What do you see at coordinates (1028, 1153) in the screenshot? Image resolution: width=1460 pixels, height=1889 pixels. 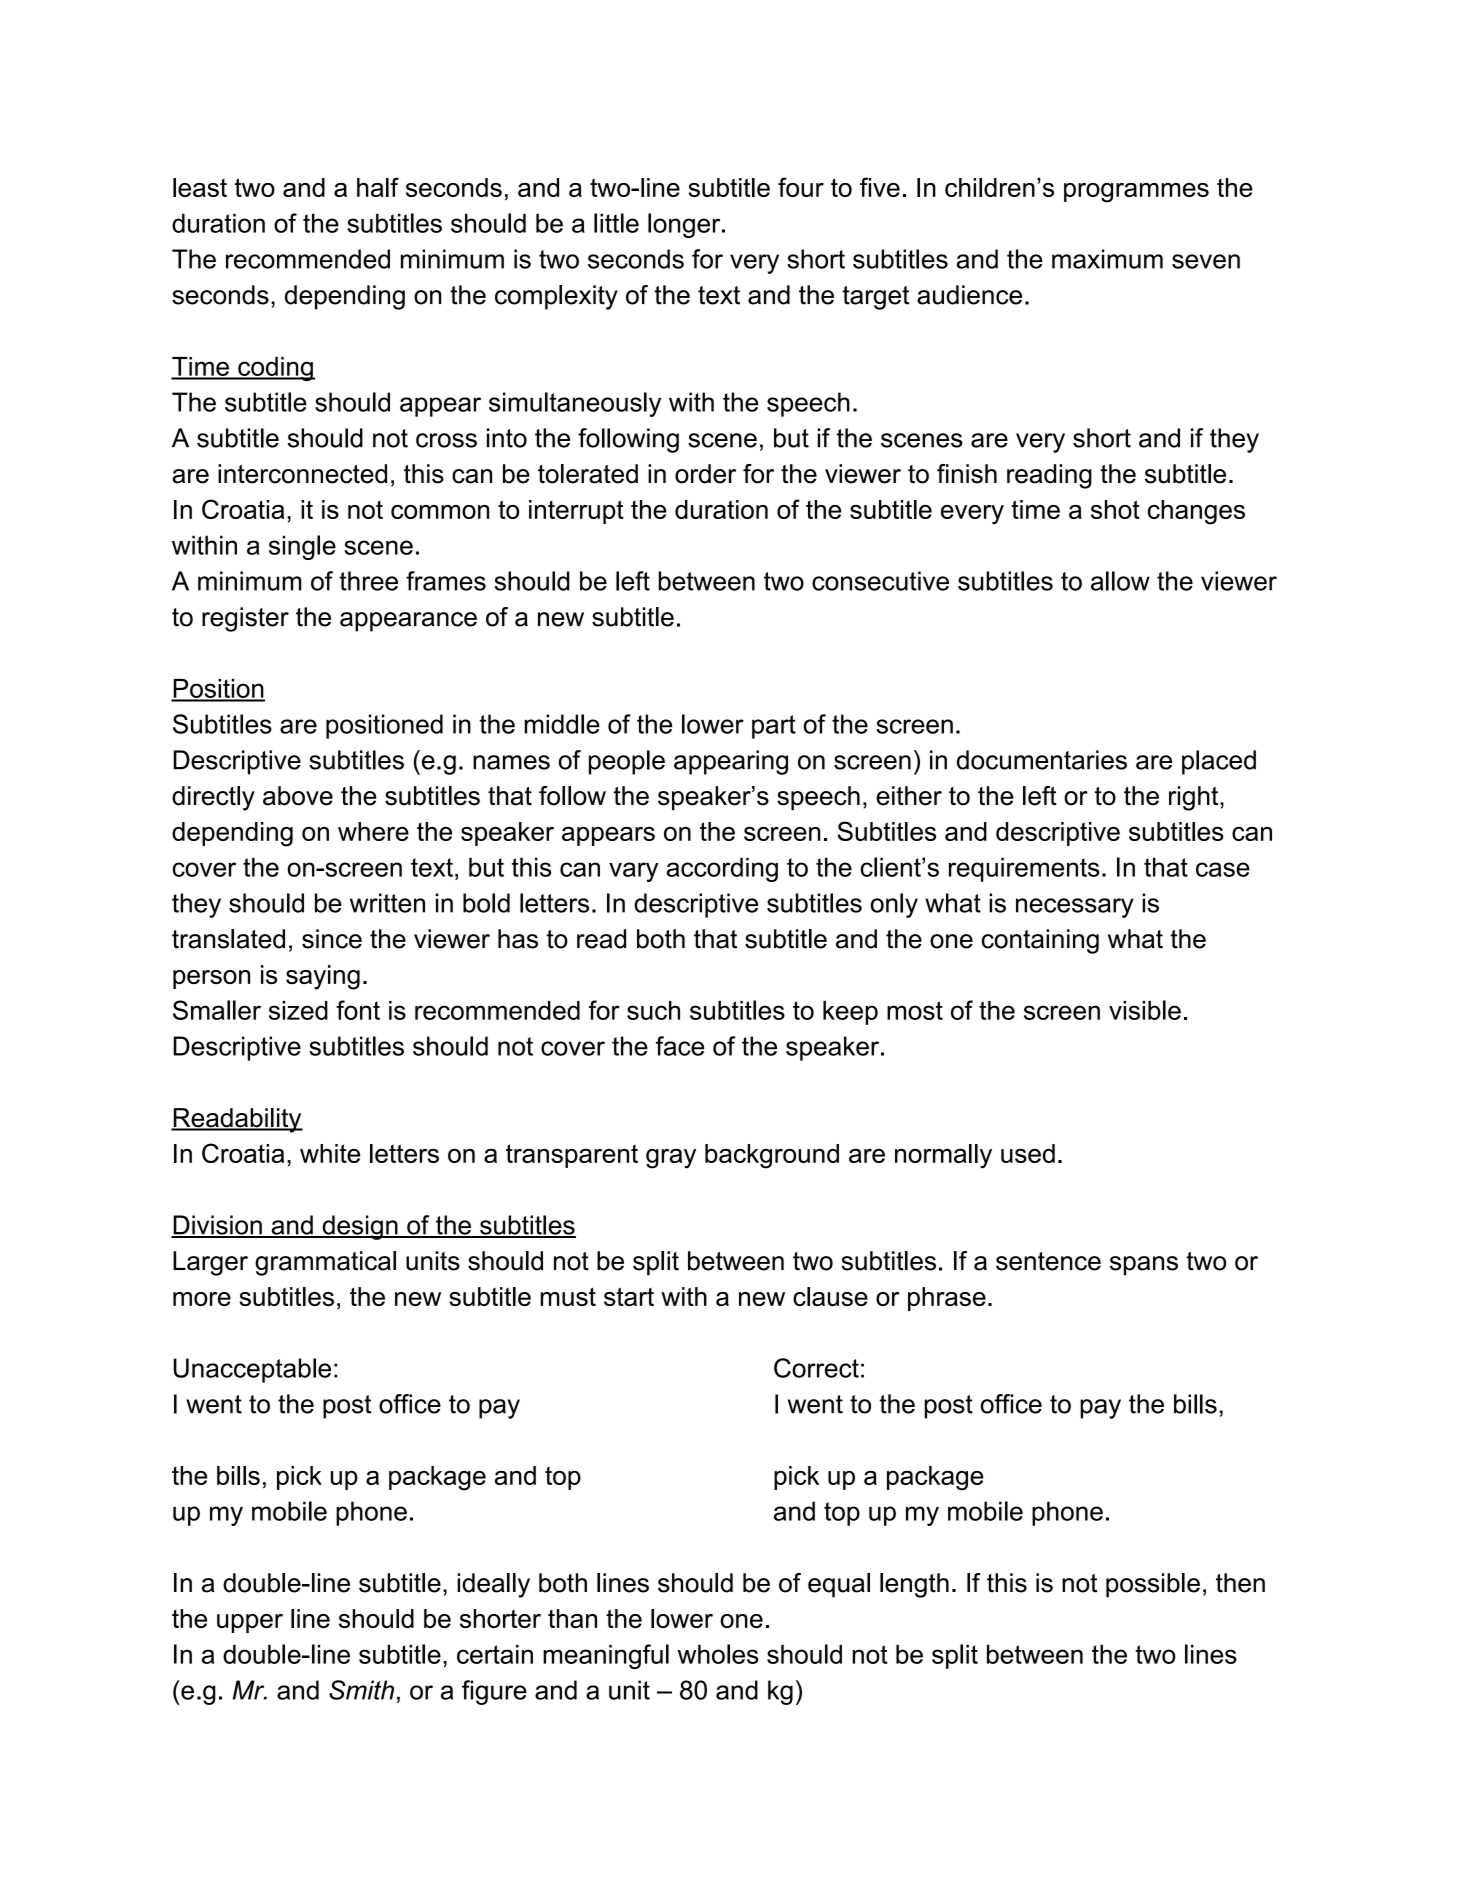 I see `used` at bounding box center [1028, 1153].
